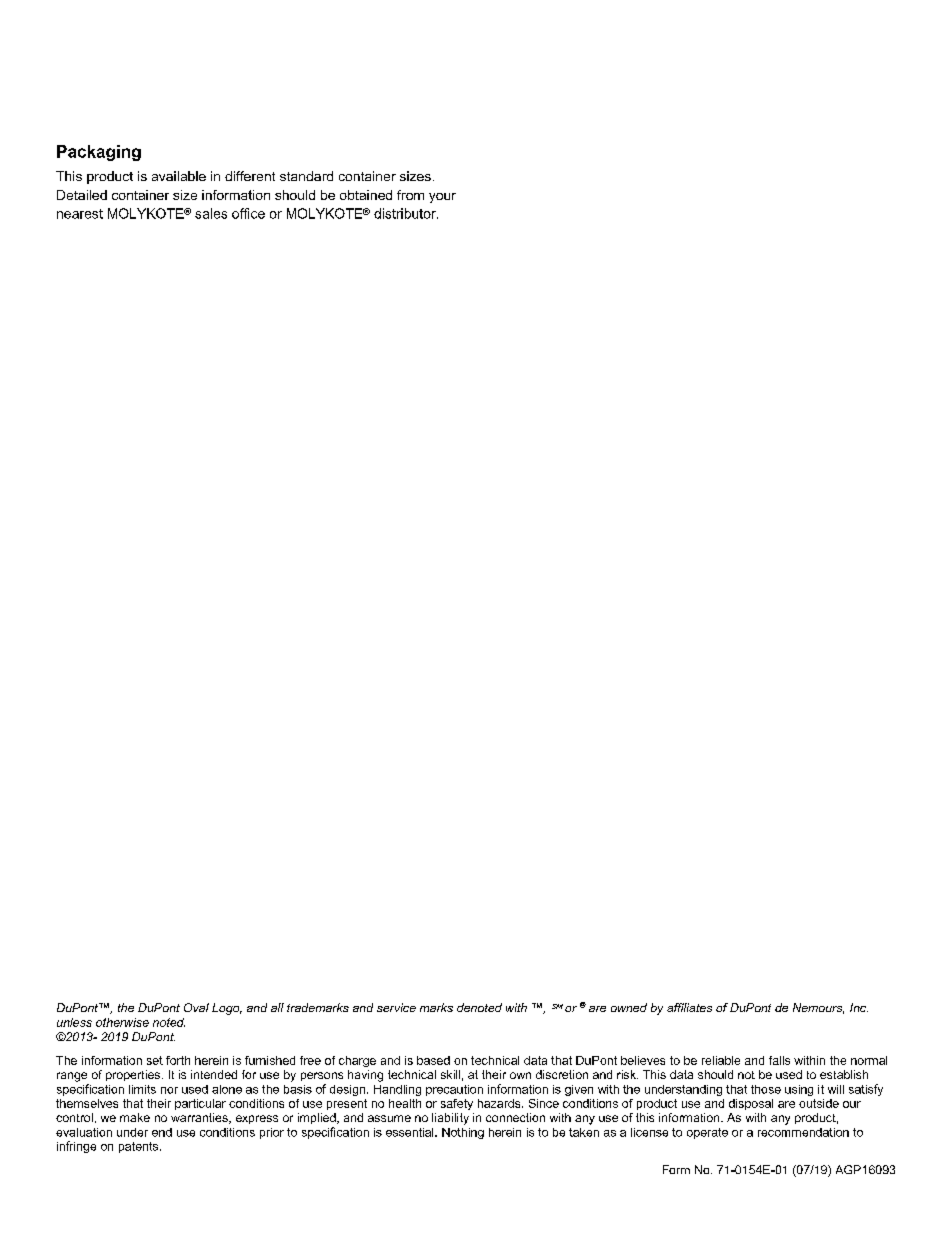 This page has width=952, height=1233. What do you see at coordinates (396, 1007) in the page?
I see `service` at bounding box center [396, 1007].
